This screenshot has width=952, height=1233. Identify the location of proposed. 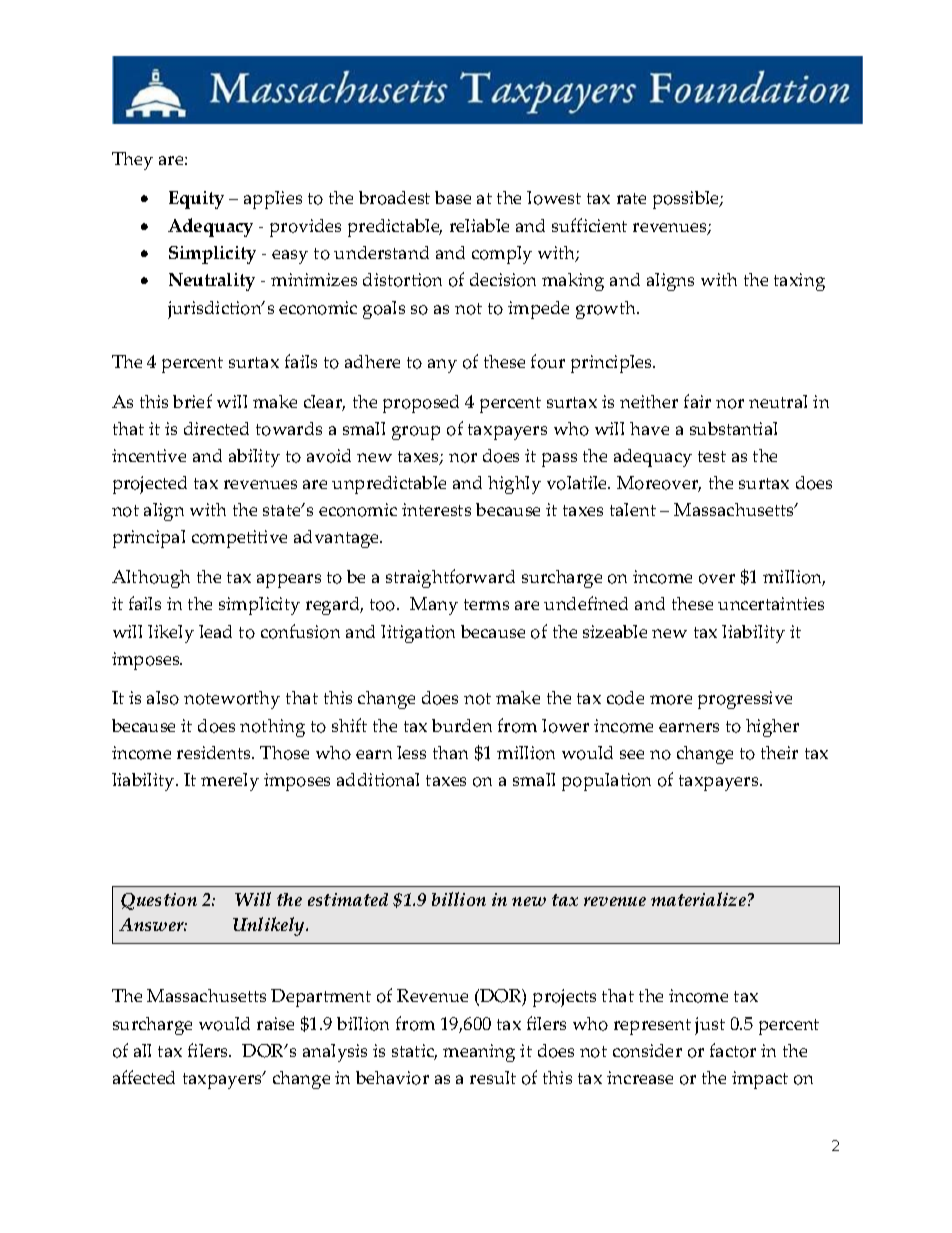
(421, 404).
